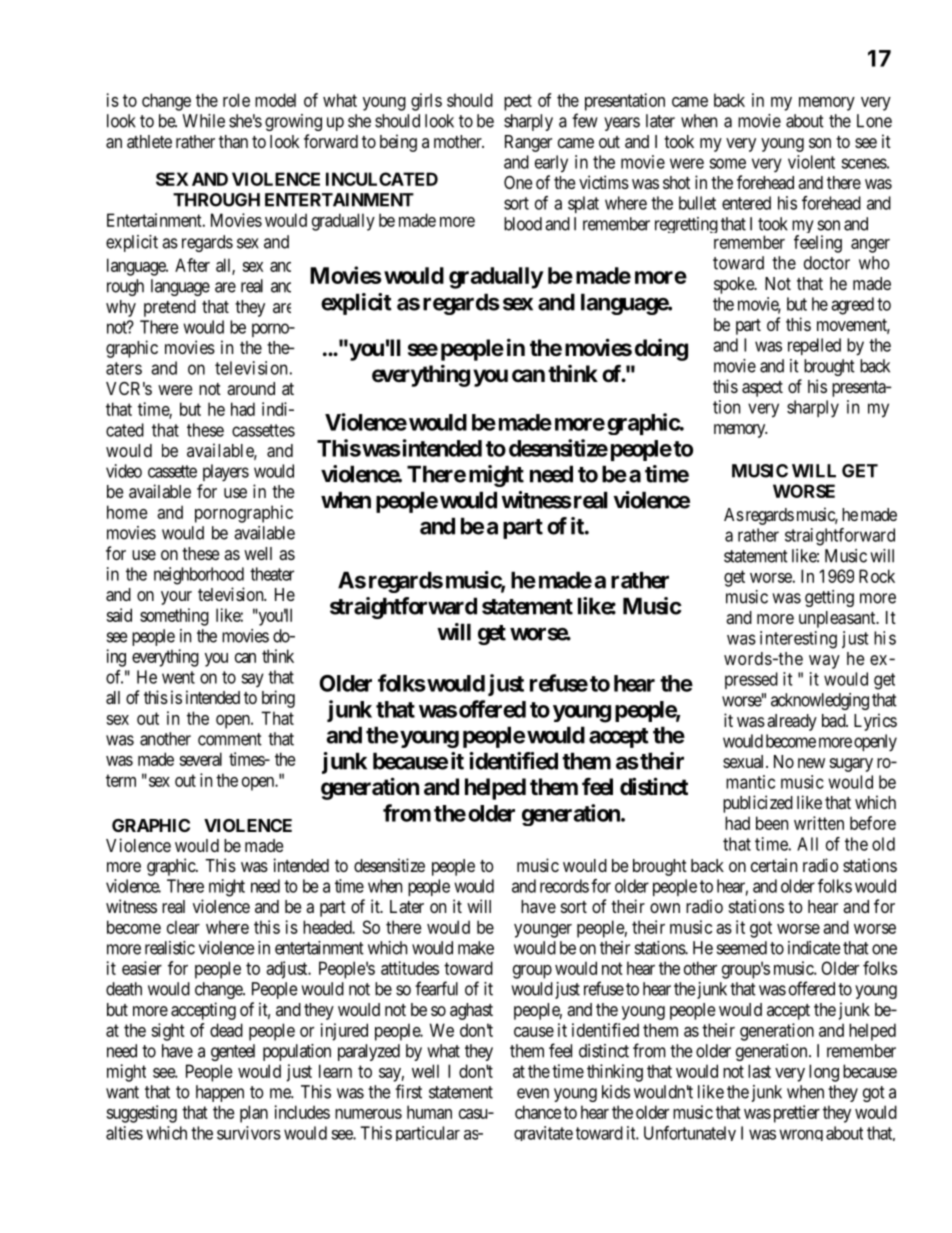 The height and width of the page is (1233, 952). Describe the element at coordinates (551, 164) in the page. I see `early` at that location.
